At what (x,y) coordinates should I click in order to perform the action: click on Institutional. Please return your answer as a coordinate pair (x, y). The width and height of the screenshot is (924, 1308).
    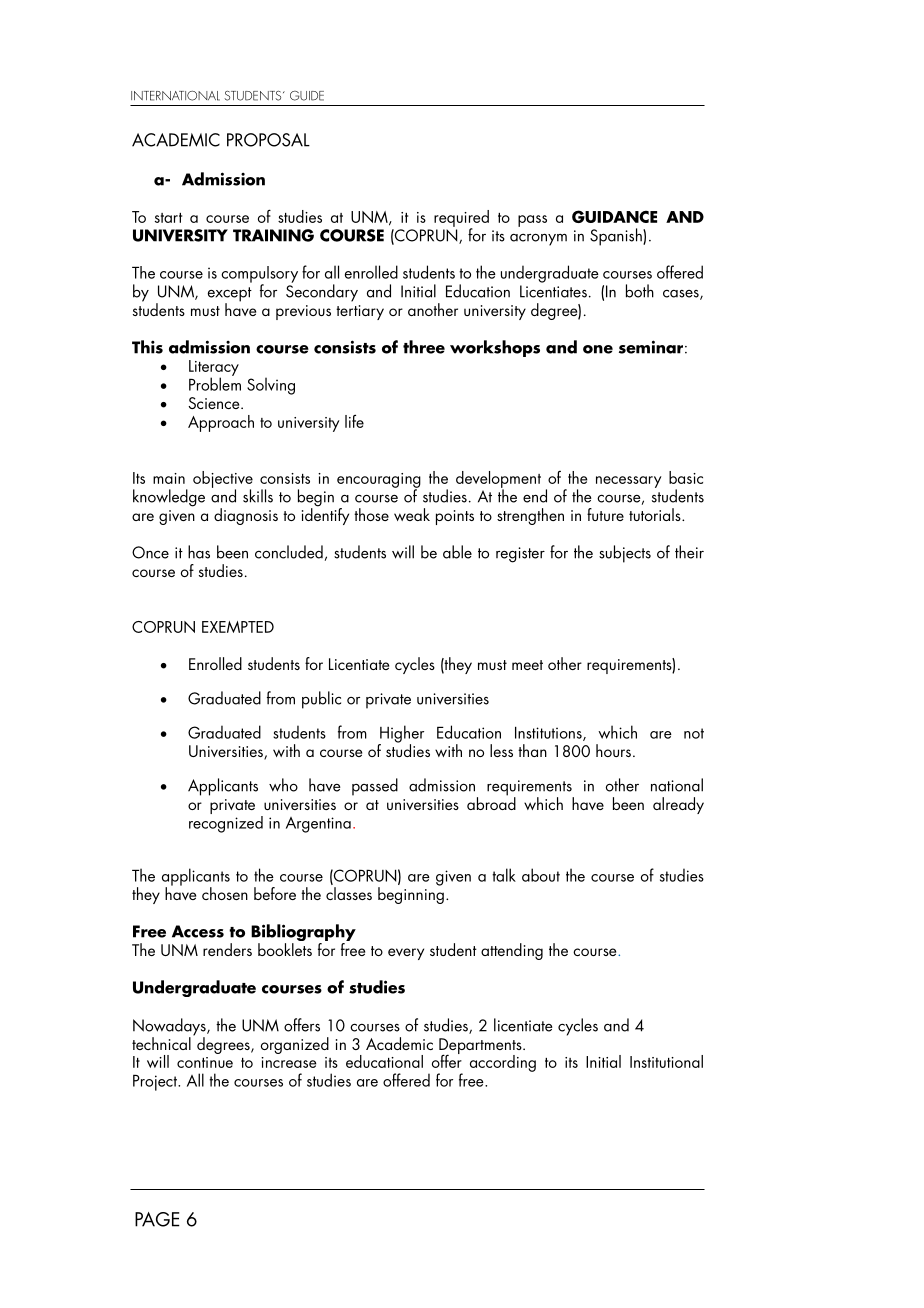
    Looking at the image, I should click on (666, 1061).
